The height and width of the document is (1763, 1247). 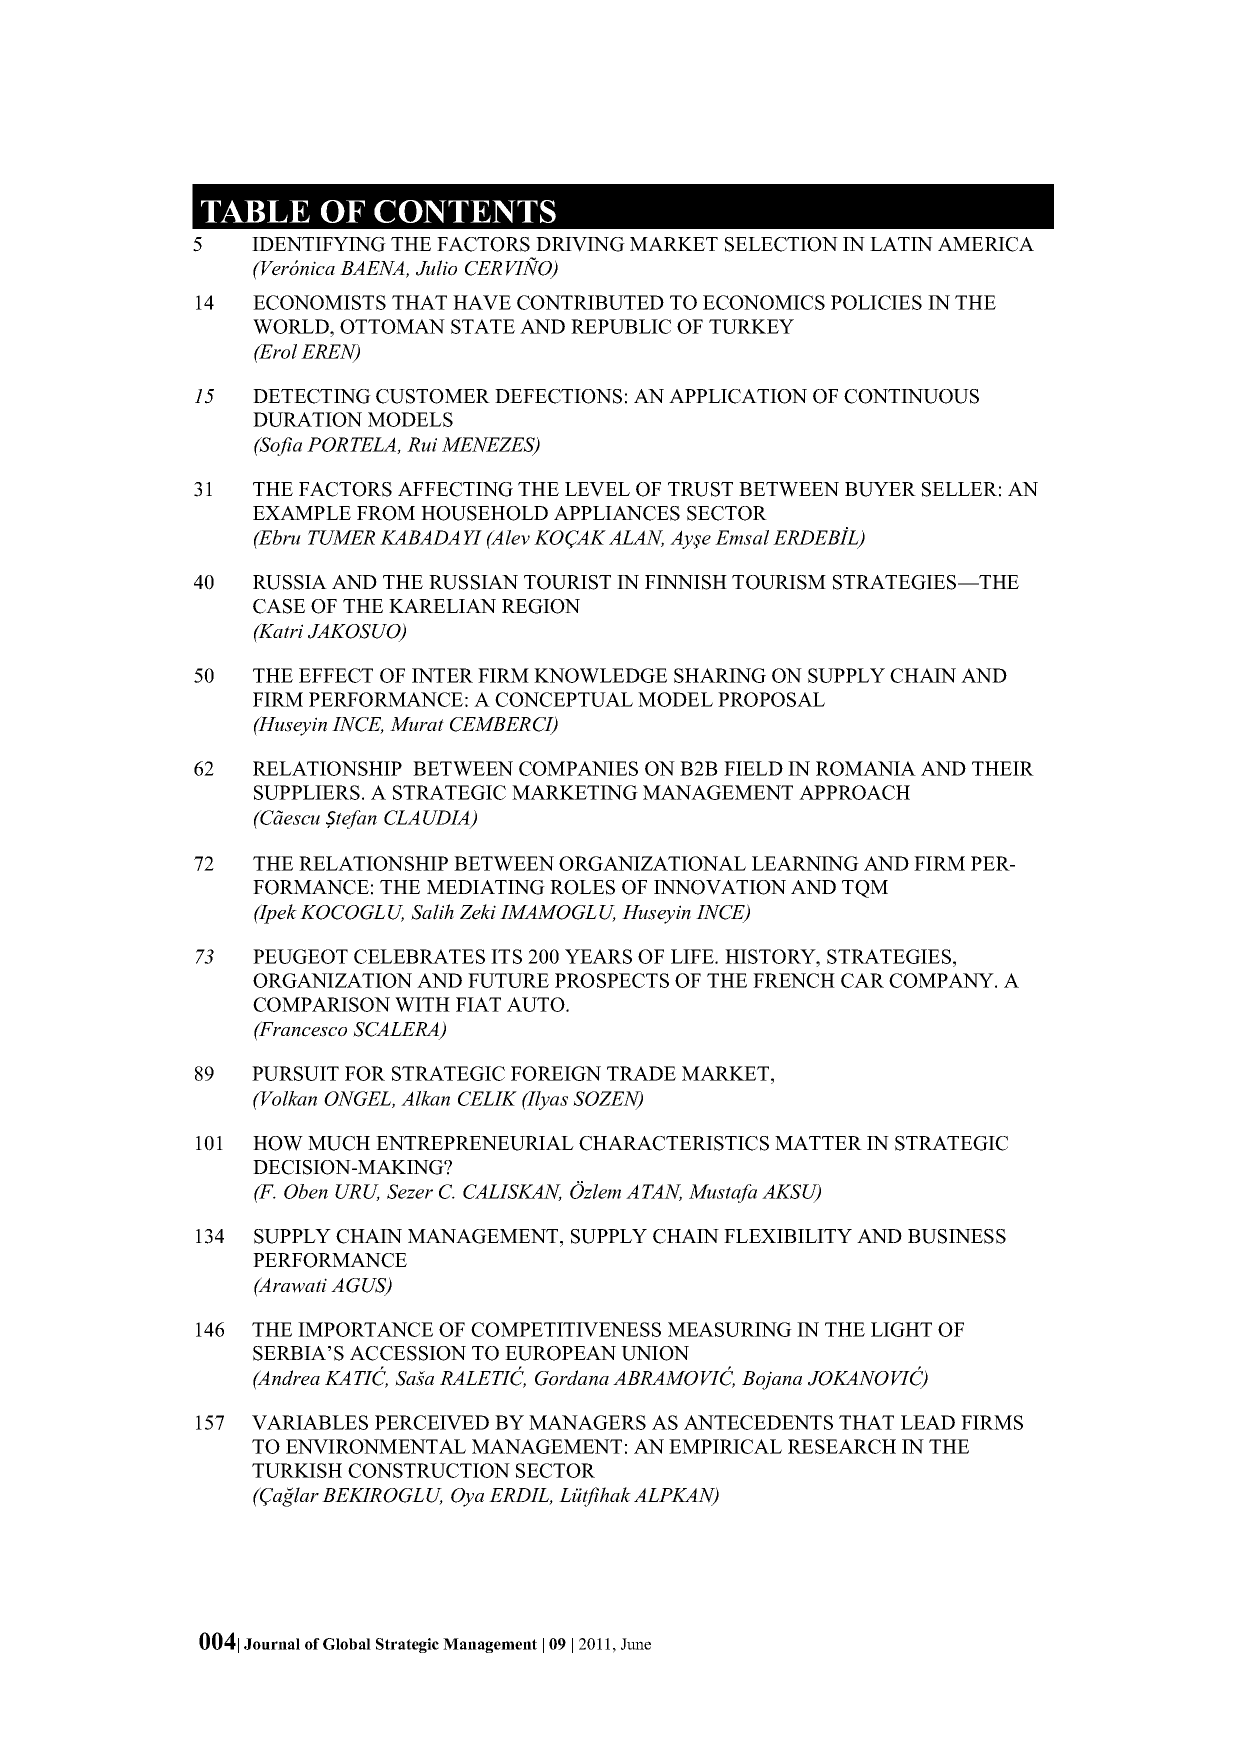 I want to click on IDENTIFYING, so click(x=319, y=244).
